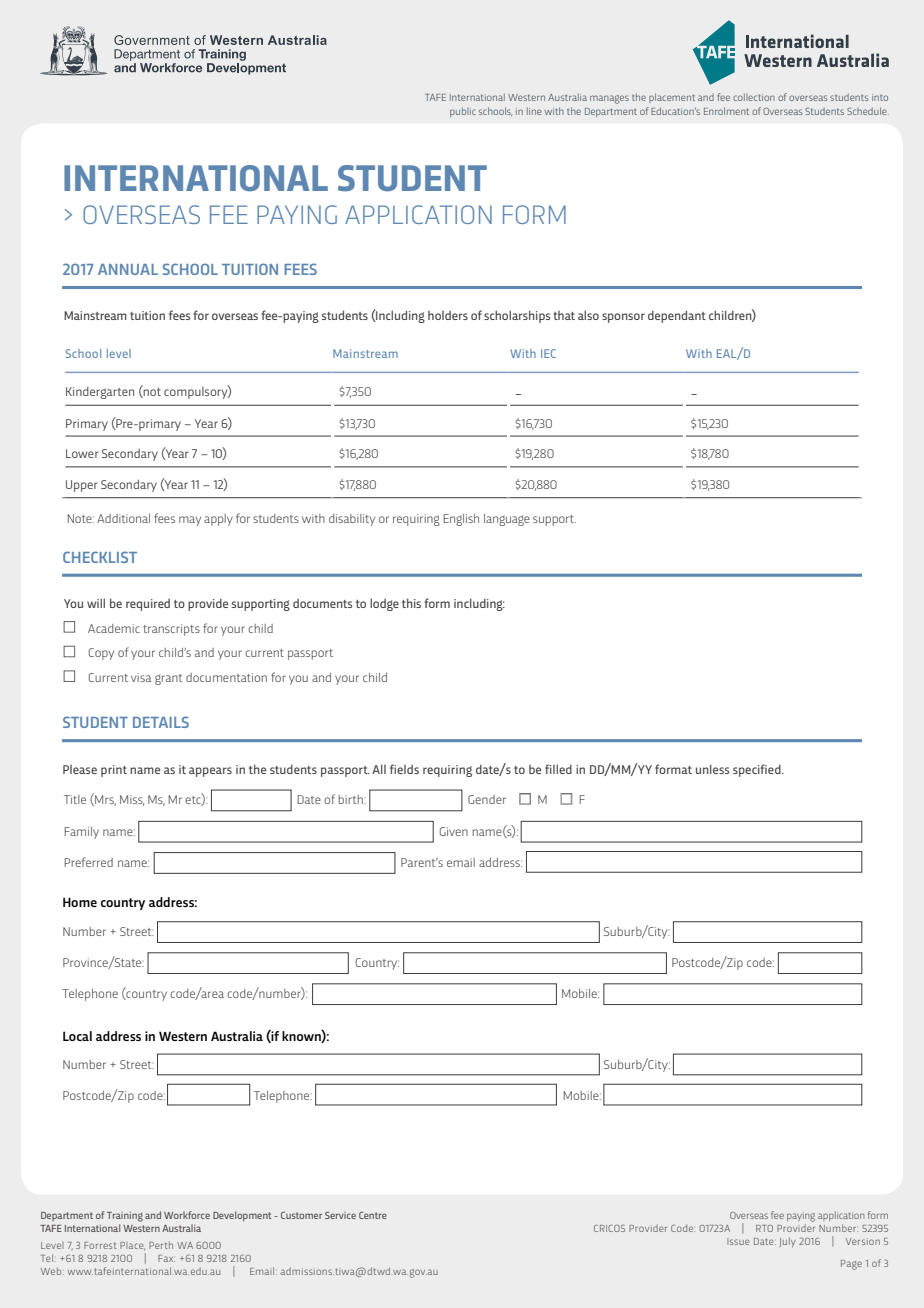 The image size is (924, 1308). What do you see at coordinates (128, 269) in the screenshot?
I see `ANNUAL` at bounding box center [128, 269].
